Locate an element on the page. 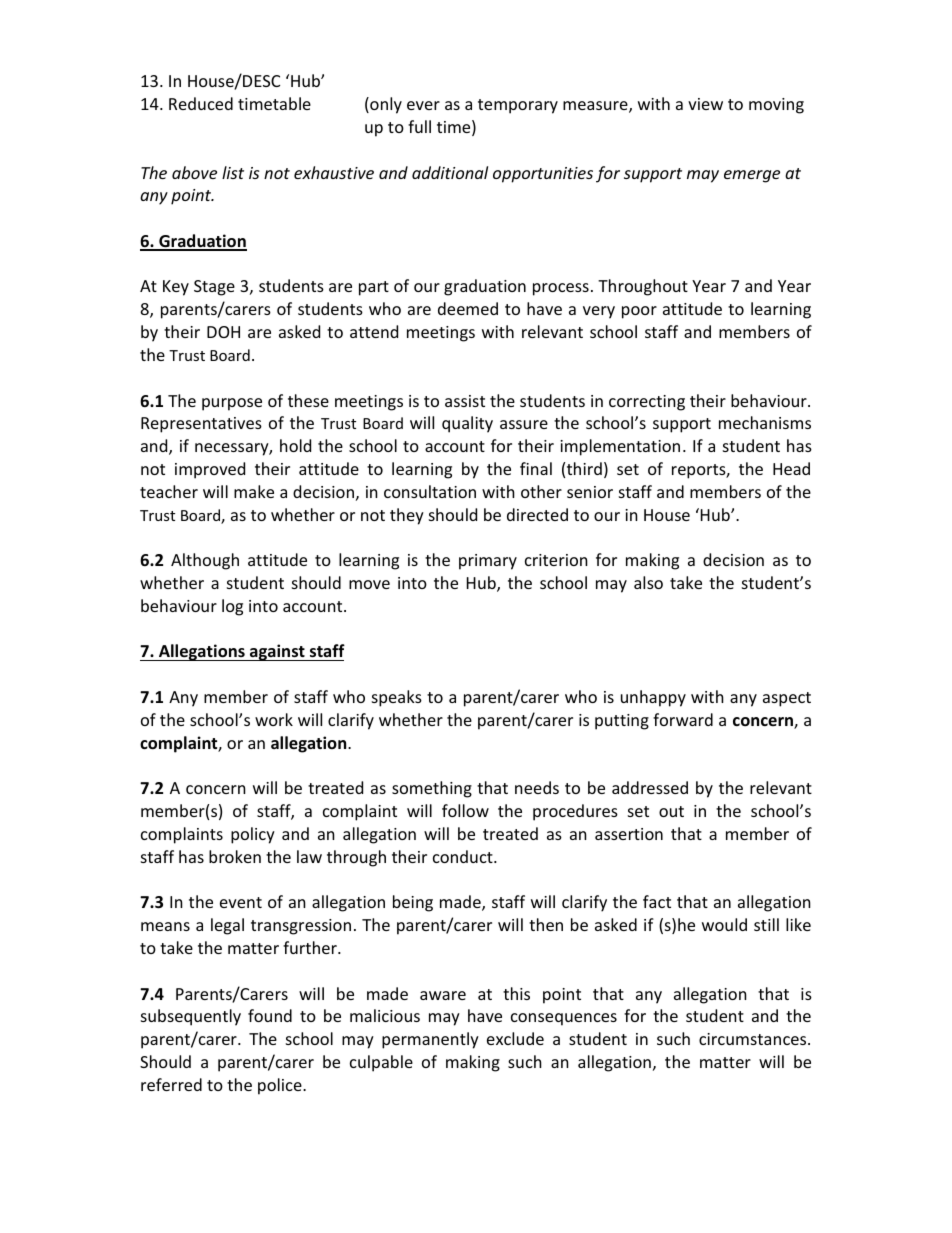 The width and height of the page is (952, 1233). forward is located at coordinates (683, 719).
